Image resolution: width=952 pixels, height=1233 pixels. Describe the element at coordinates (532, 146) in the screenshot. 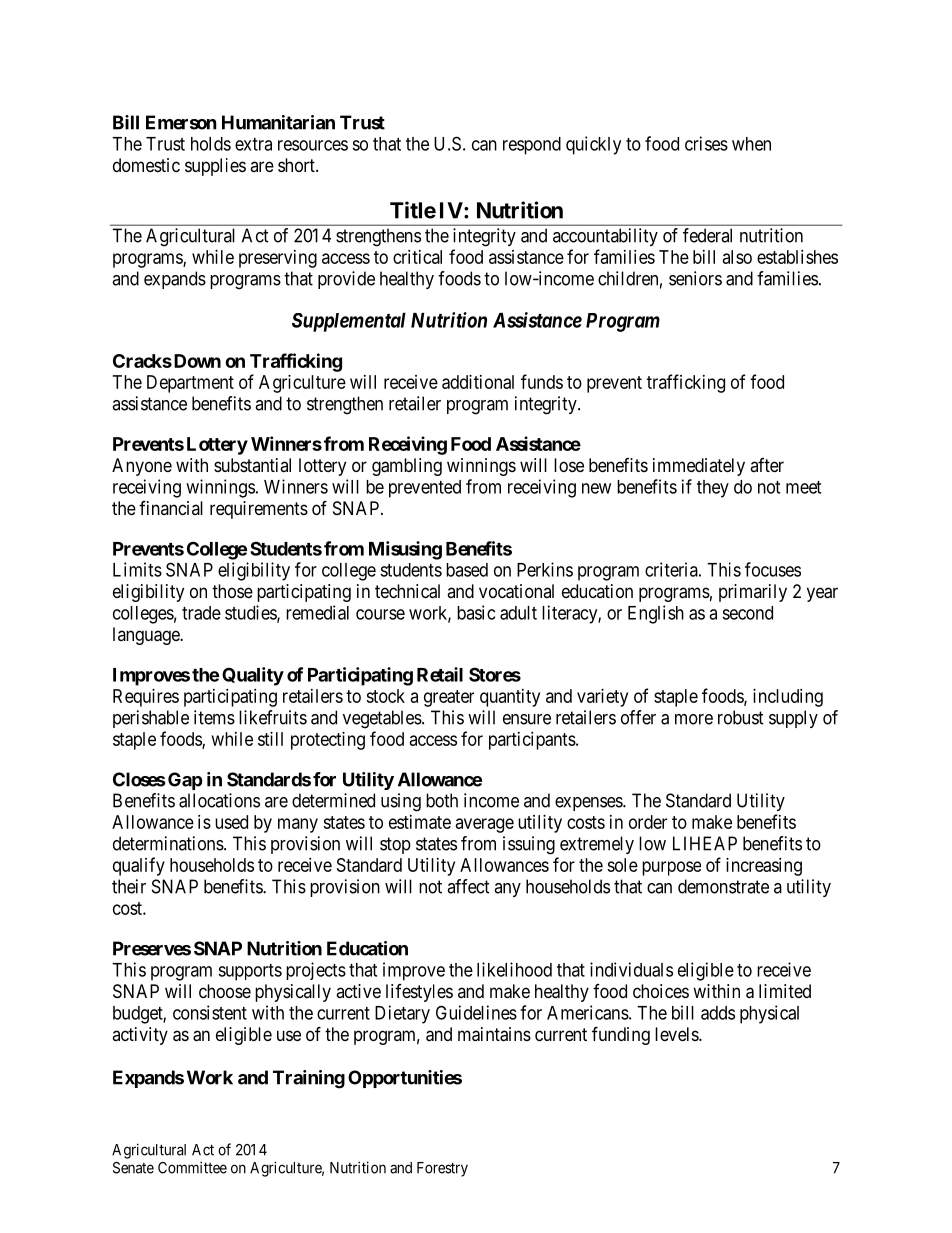

I see `respond` at that location.
